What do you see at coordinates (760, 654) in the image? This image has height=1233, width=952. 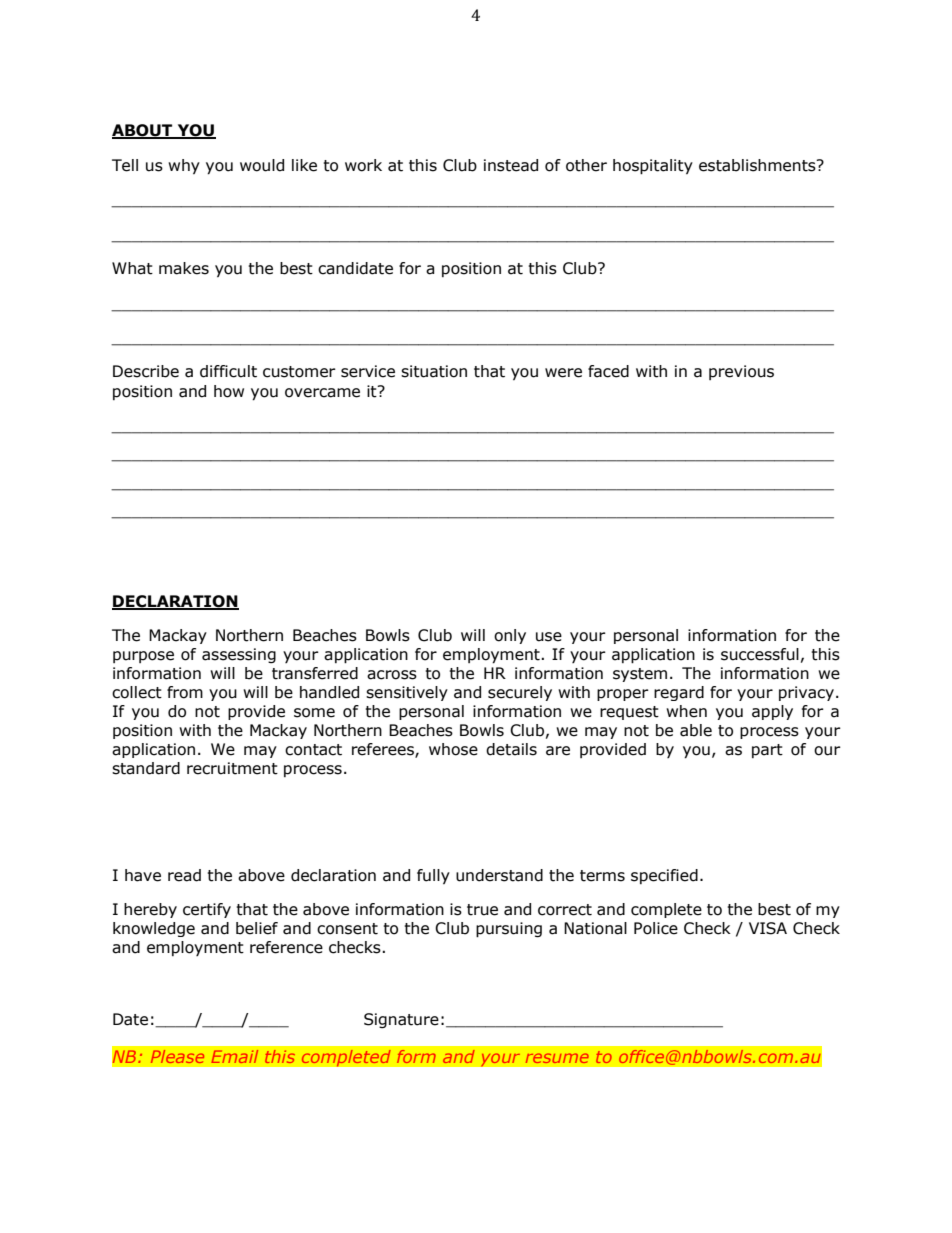 I see `successful` at bounding box center [760, 654].
